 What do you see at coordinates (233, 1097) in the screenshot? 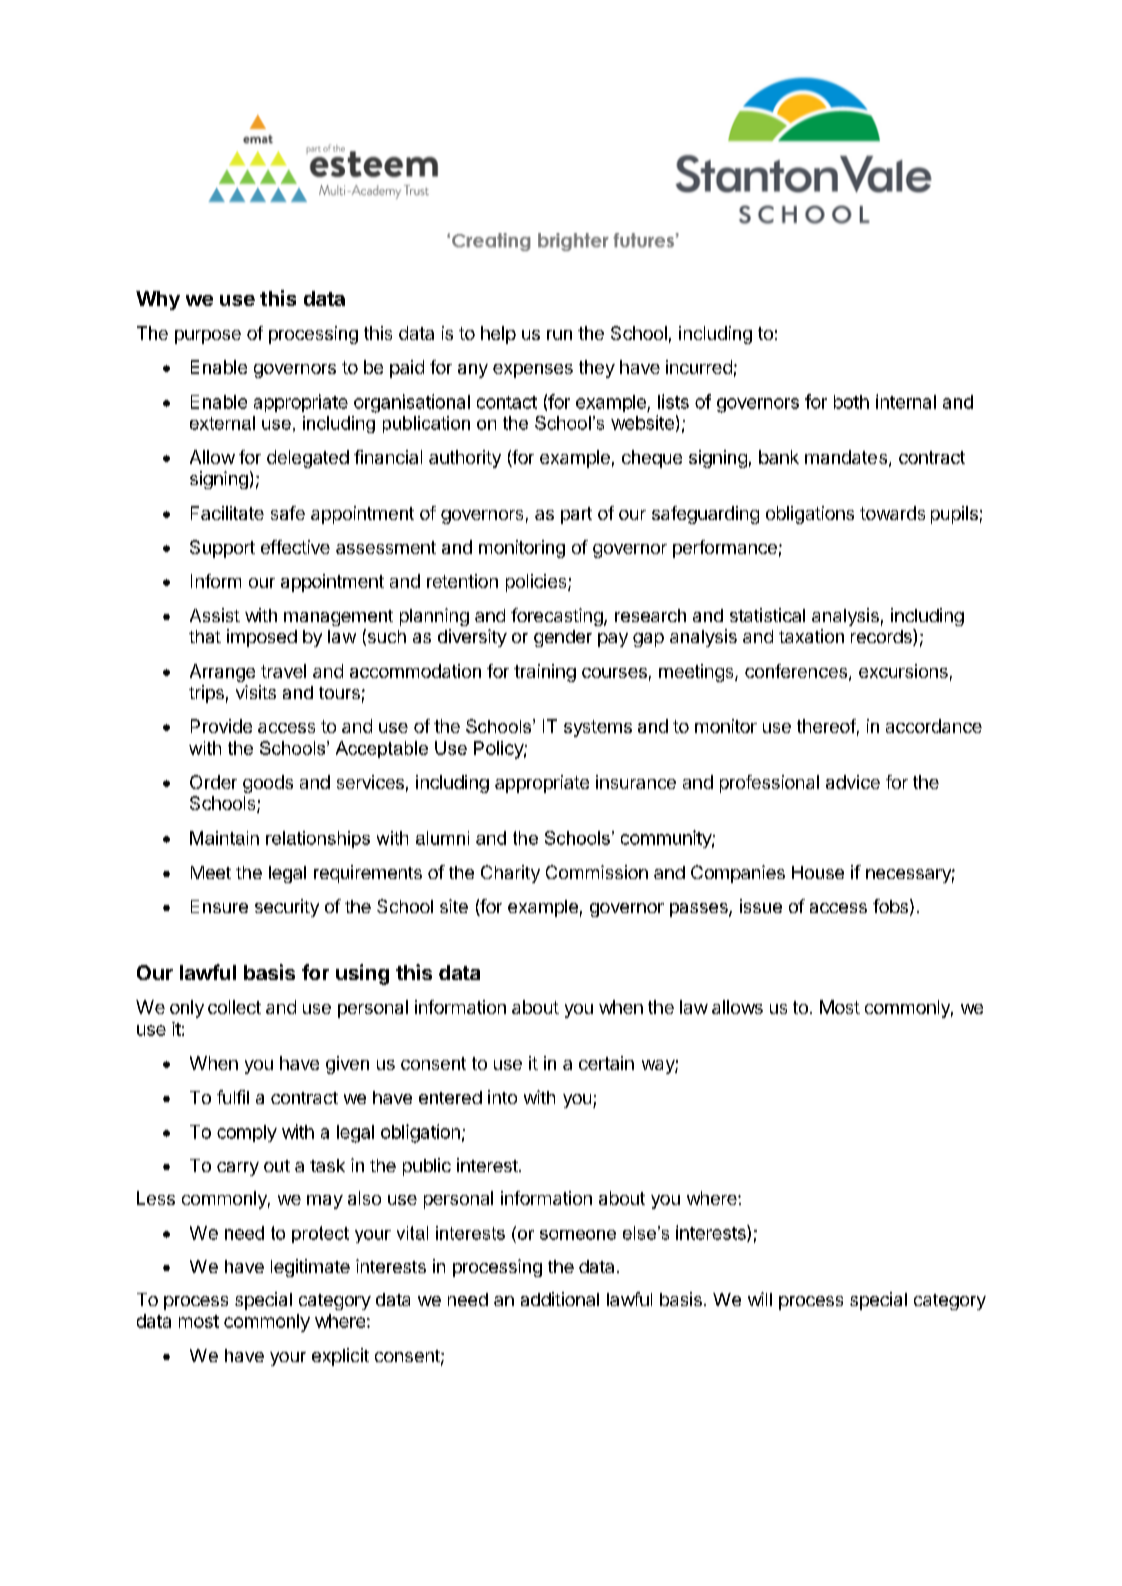
I see `fulfil` at bounding box center [233, 1097].
